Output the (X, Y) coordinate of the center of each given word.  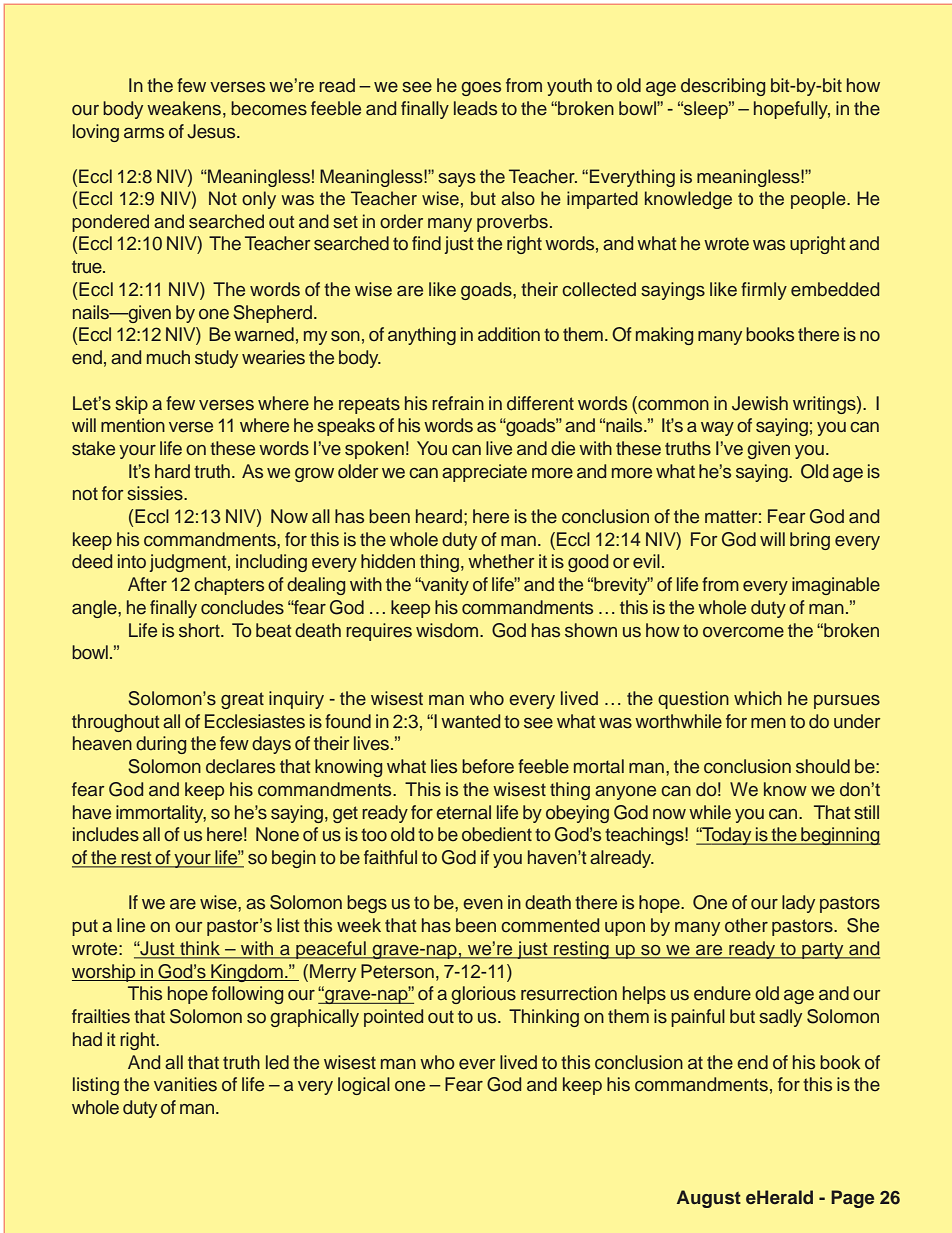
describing (723, 87)
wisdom (448, 630)
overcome (743, 632)
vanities (185, 1084)
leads (475, 108)
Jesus (212, 131)
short (200, 630)
